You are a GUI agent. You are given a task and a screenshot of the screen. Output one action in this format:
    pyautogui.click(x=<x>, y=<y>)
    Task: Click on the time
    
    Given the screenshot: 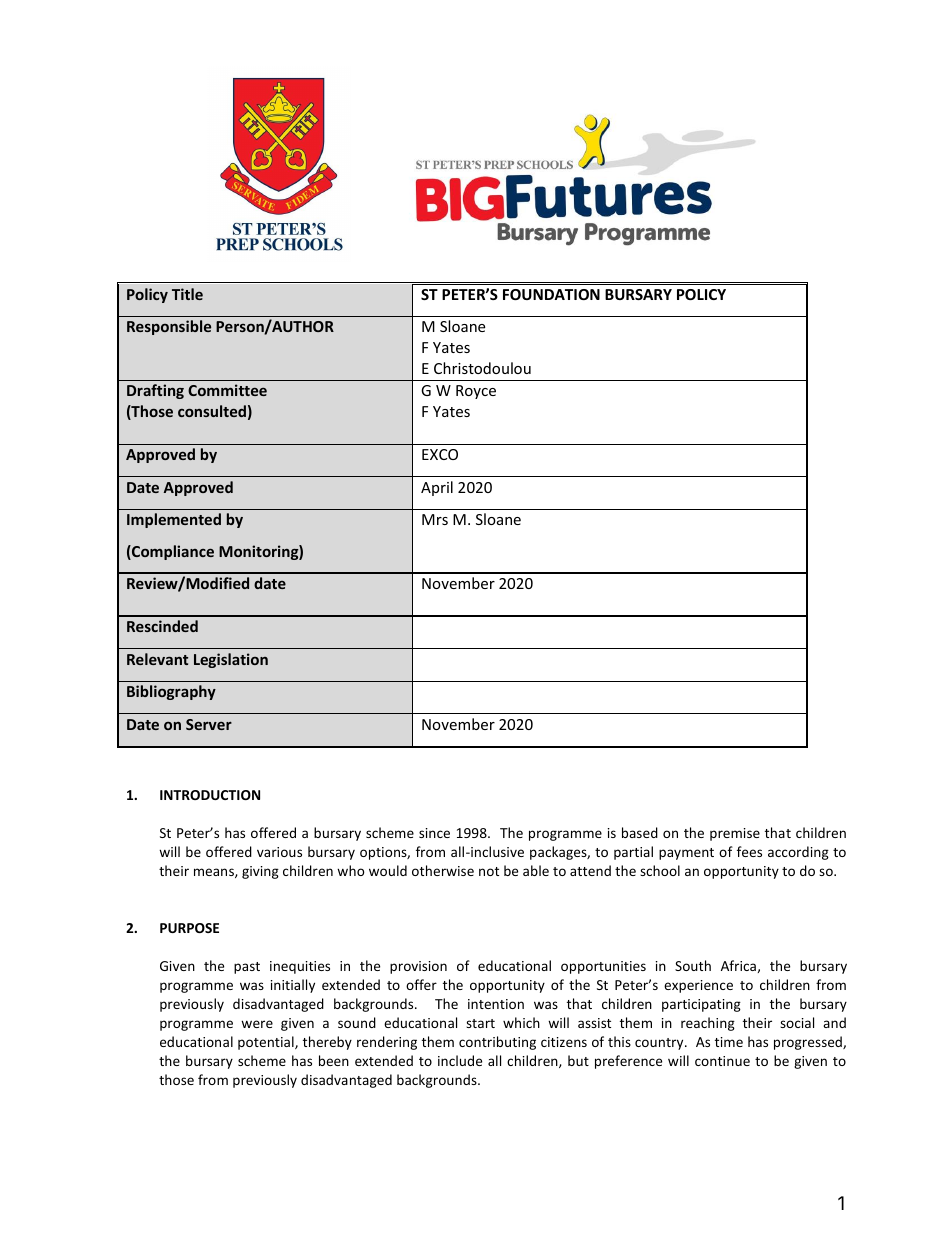 What is the action you would take?
    pyautogui.click(x=729, y=1042)
